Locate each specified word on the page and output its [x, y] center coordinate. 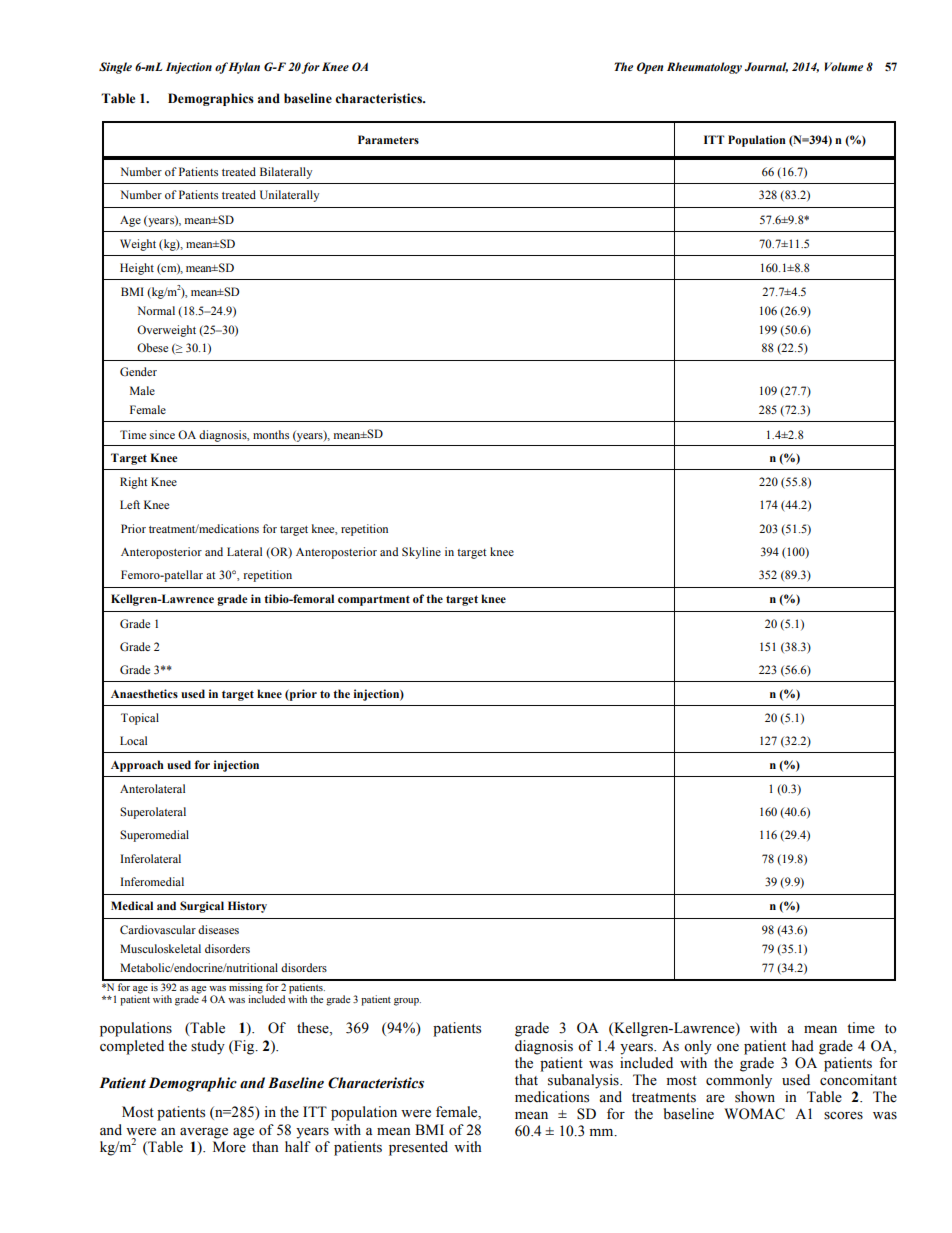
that [526, 1079]
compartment [374, 601]
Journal [766, 67]
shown [755, 1097]
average [204, 1133]
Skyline [421, 553]
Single [115, 68]
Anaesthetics [144, 693]
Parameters [388, 139]
